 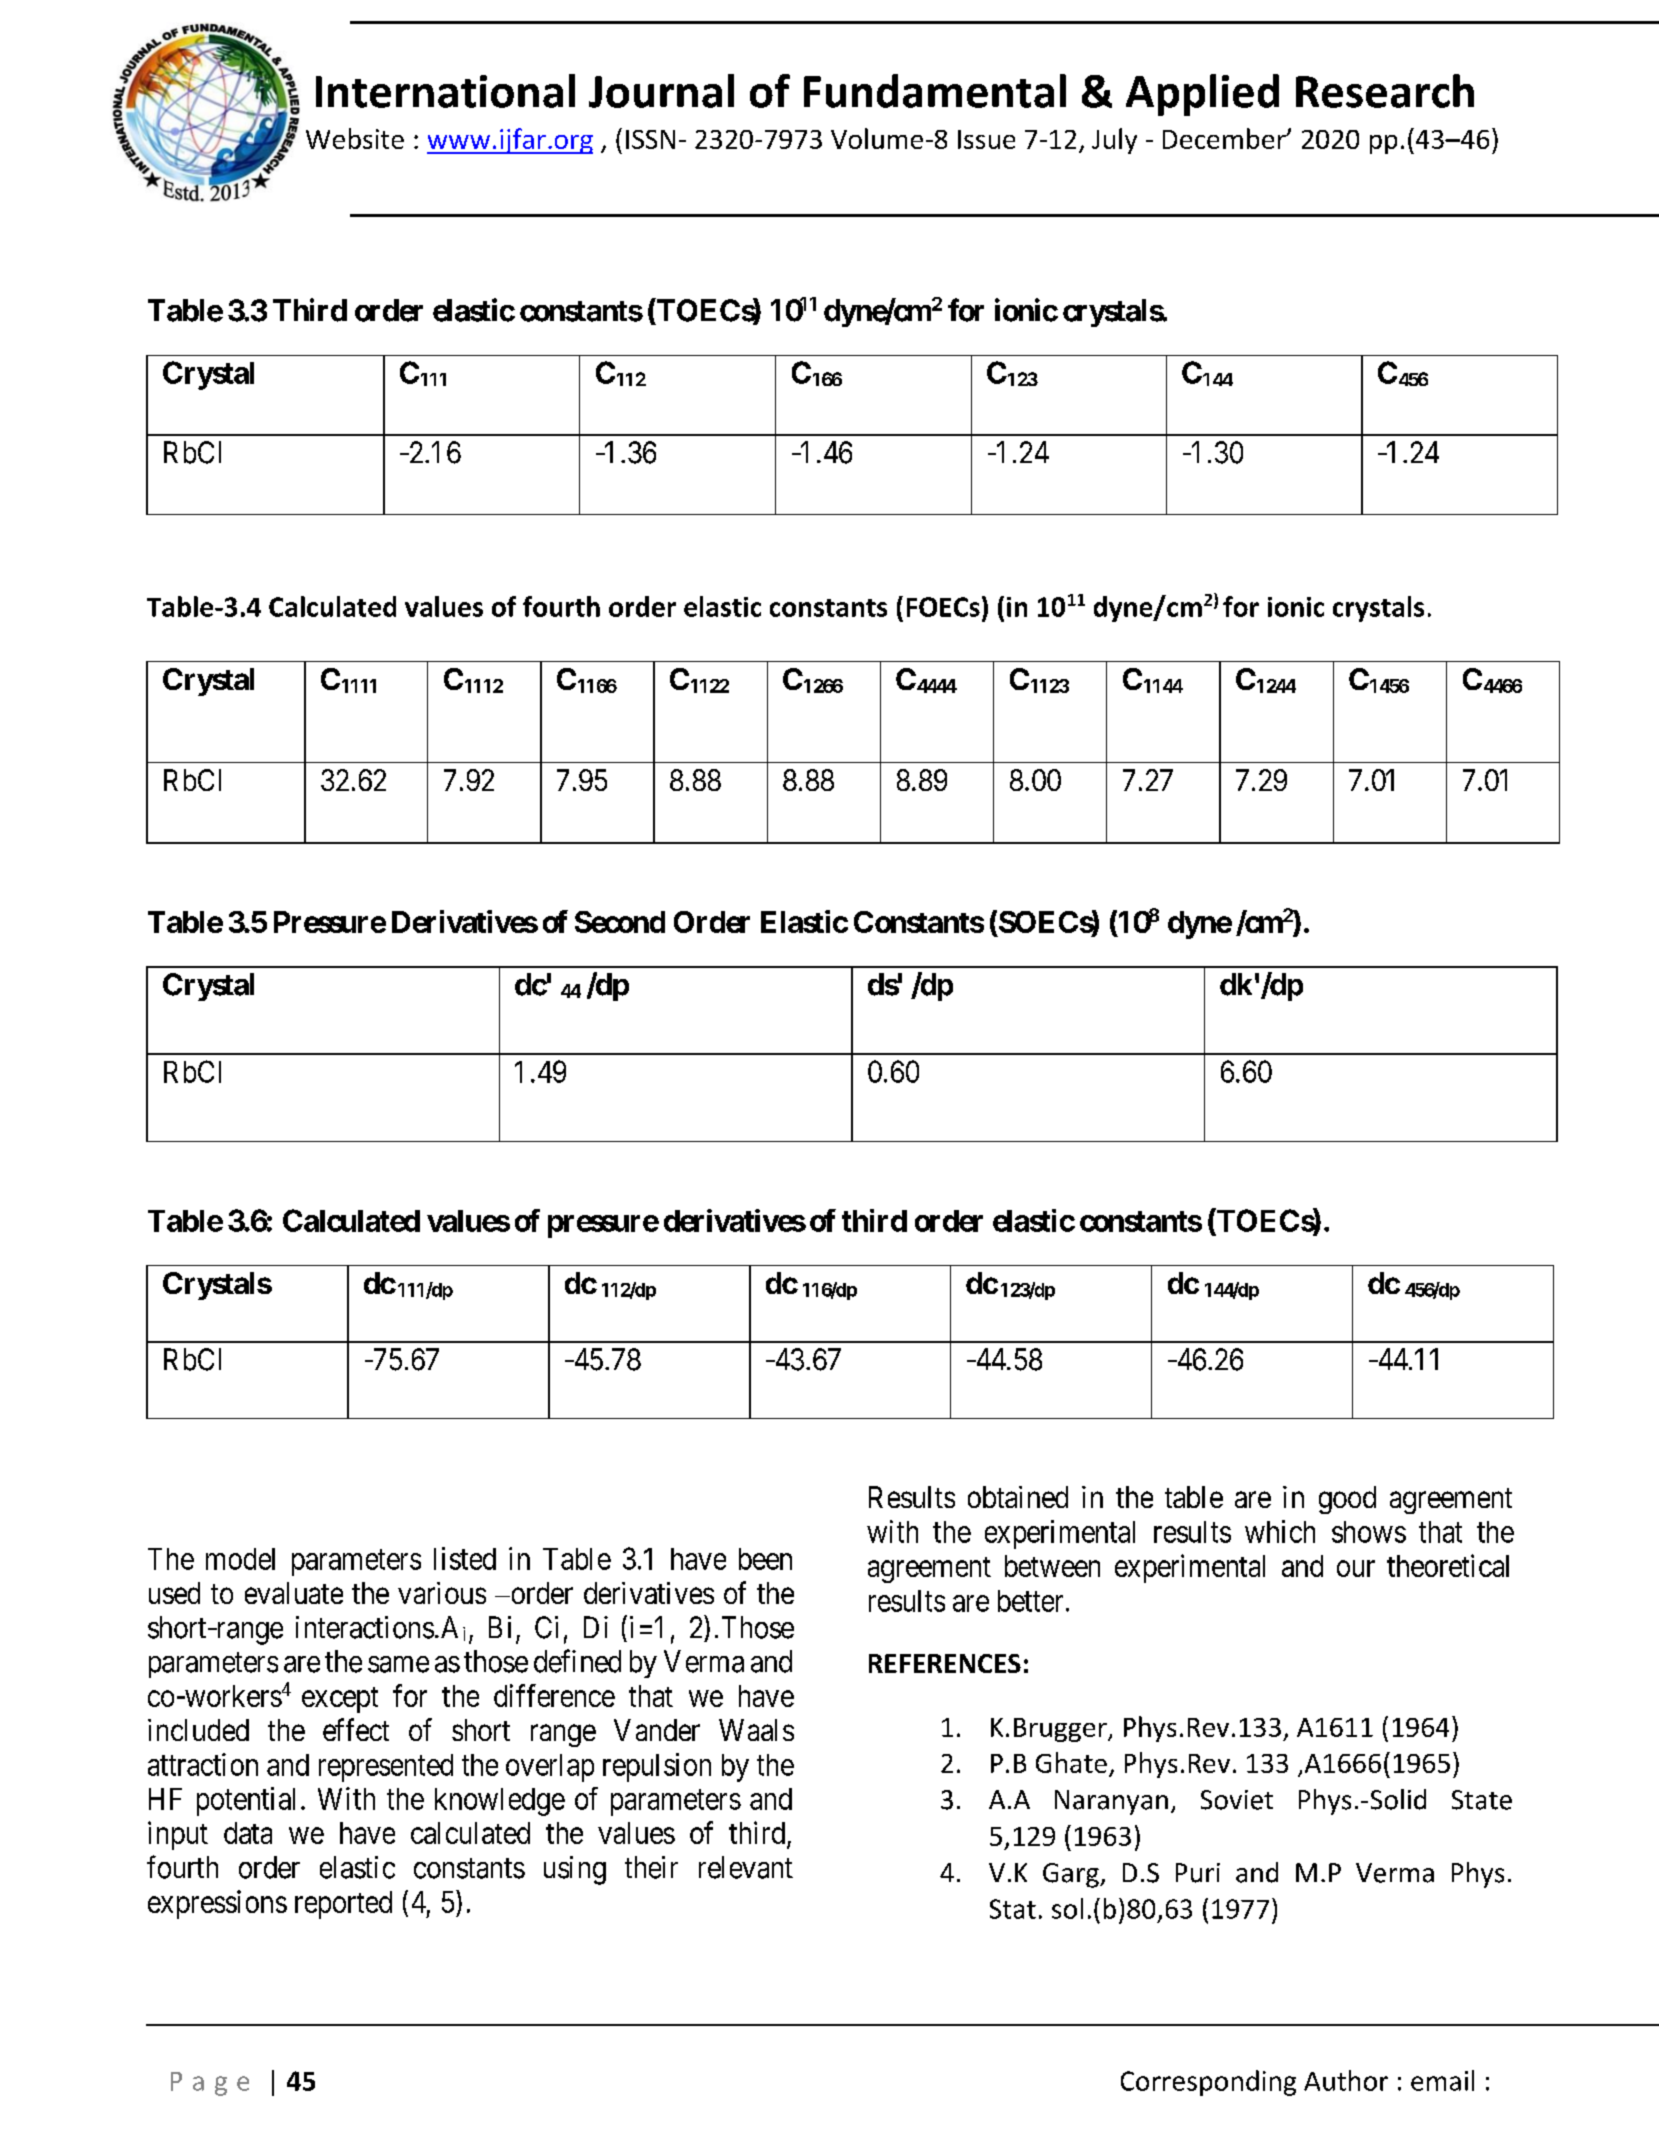 What do you see at coordinates (343, 1905) in the document?
I see `reported` at bounding box center [343, 1905].
